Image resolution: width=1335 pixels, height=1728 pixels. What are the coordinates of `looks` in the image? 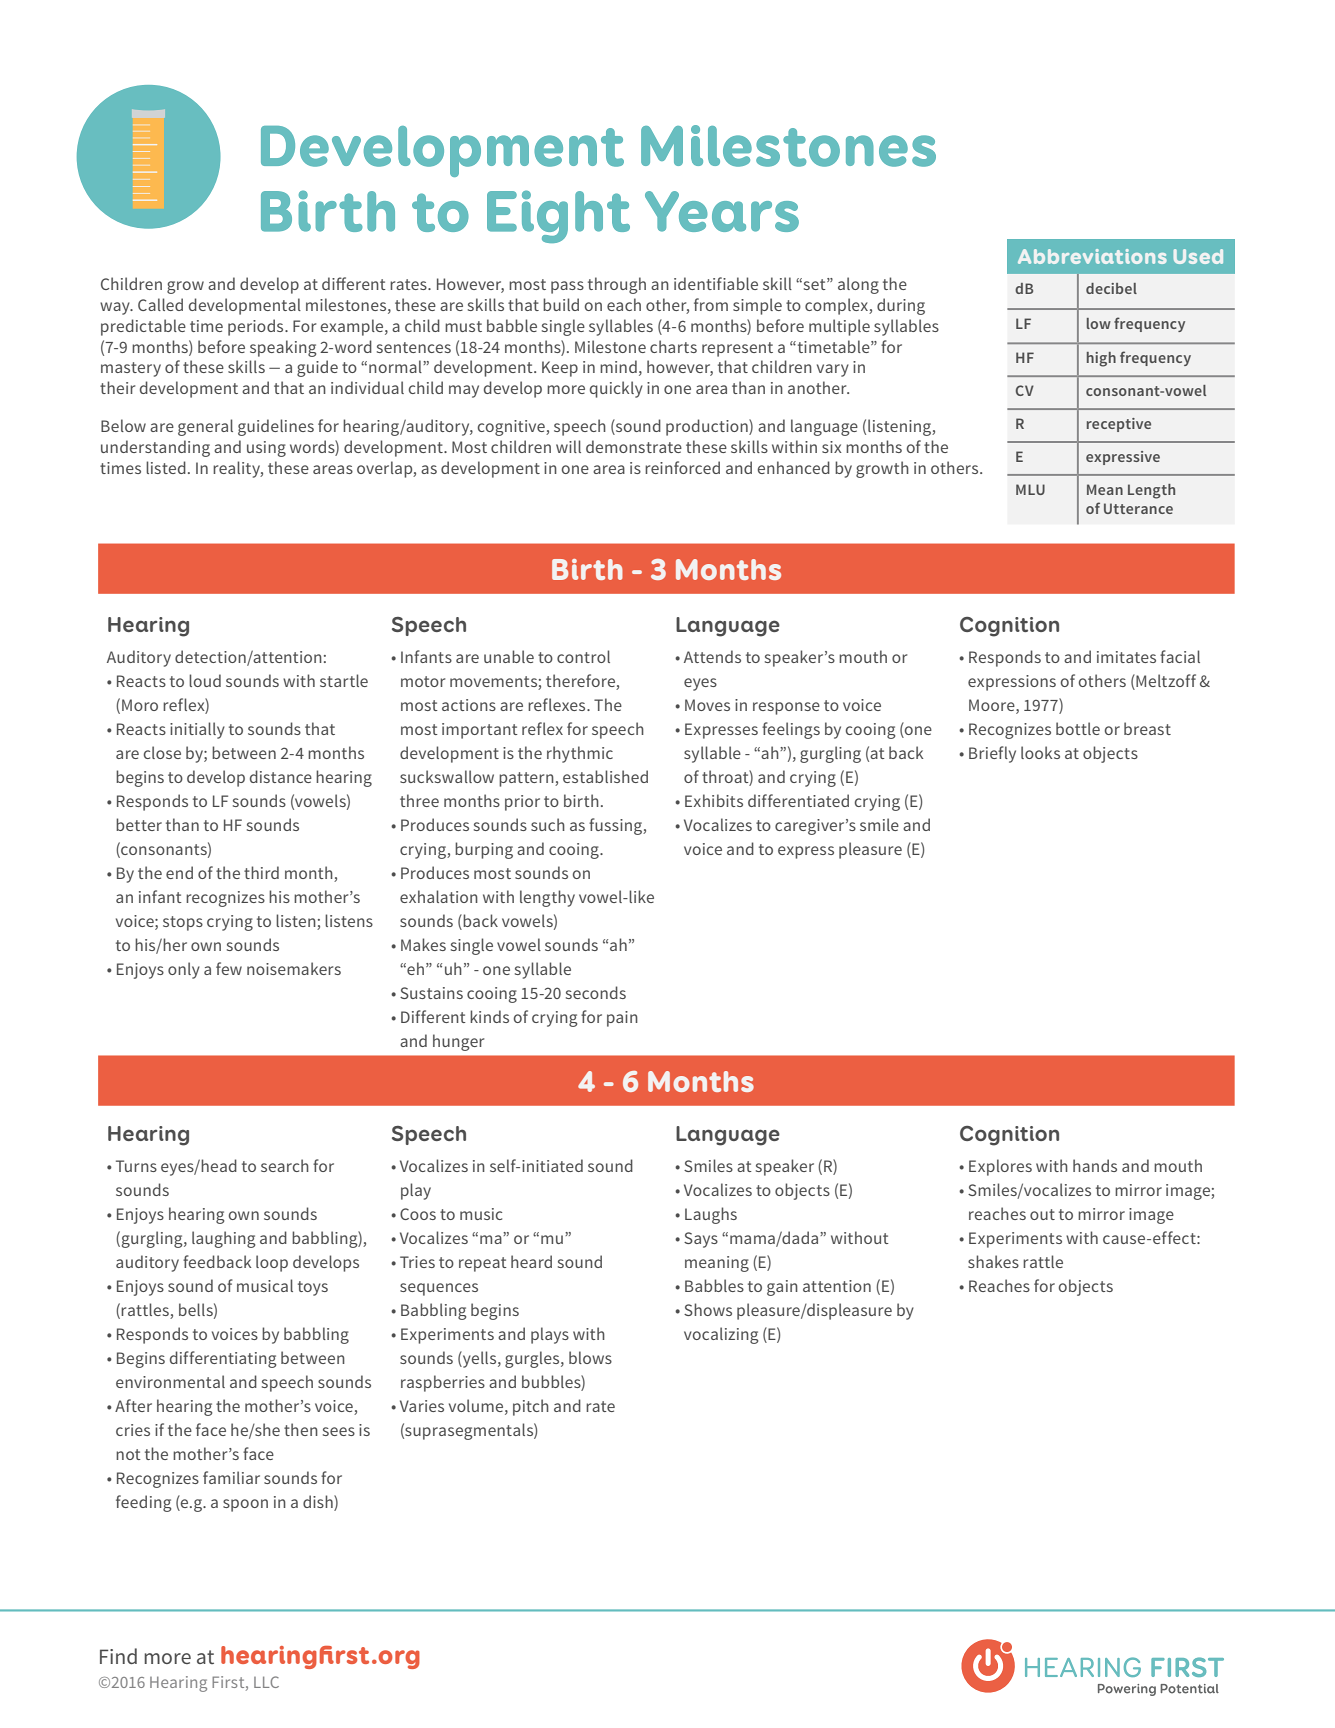 It's located at (1040, 752).
